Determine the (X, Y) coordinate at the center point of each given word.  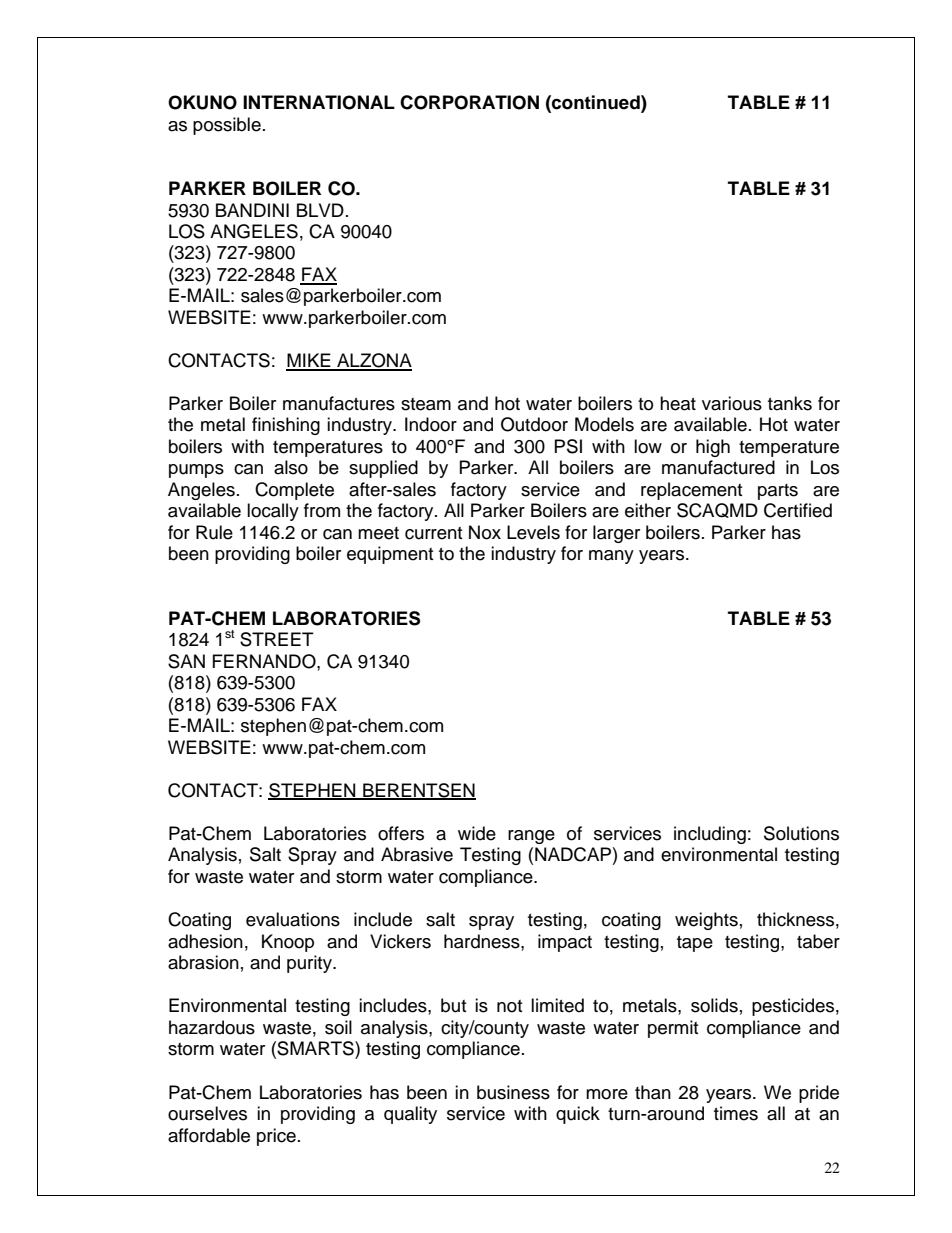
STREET (277, 639)
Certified (798, 510)
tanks (790, 403)
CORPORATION (469, 102)
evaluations (293, 919)
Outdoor (534, 424)
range (531, 837)
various (732, 403)
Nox (485, 532)
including (710, 835)
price (276, 1137)
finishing (286, 426)
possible (227, 126)
